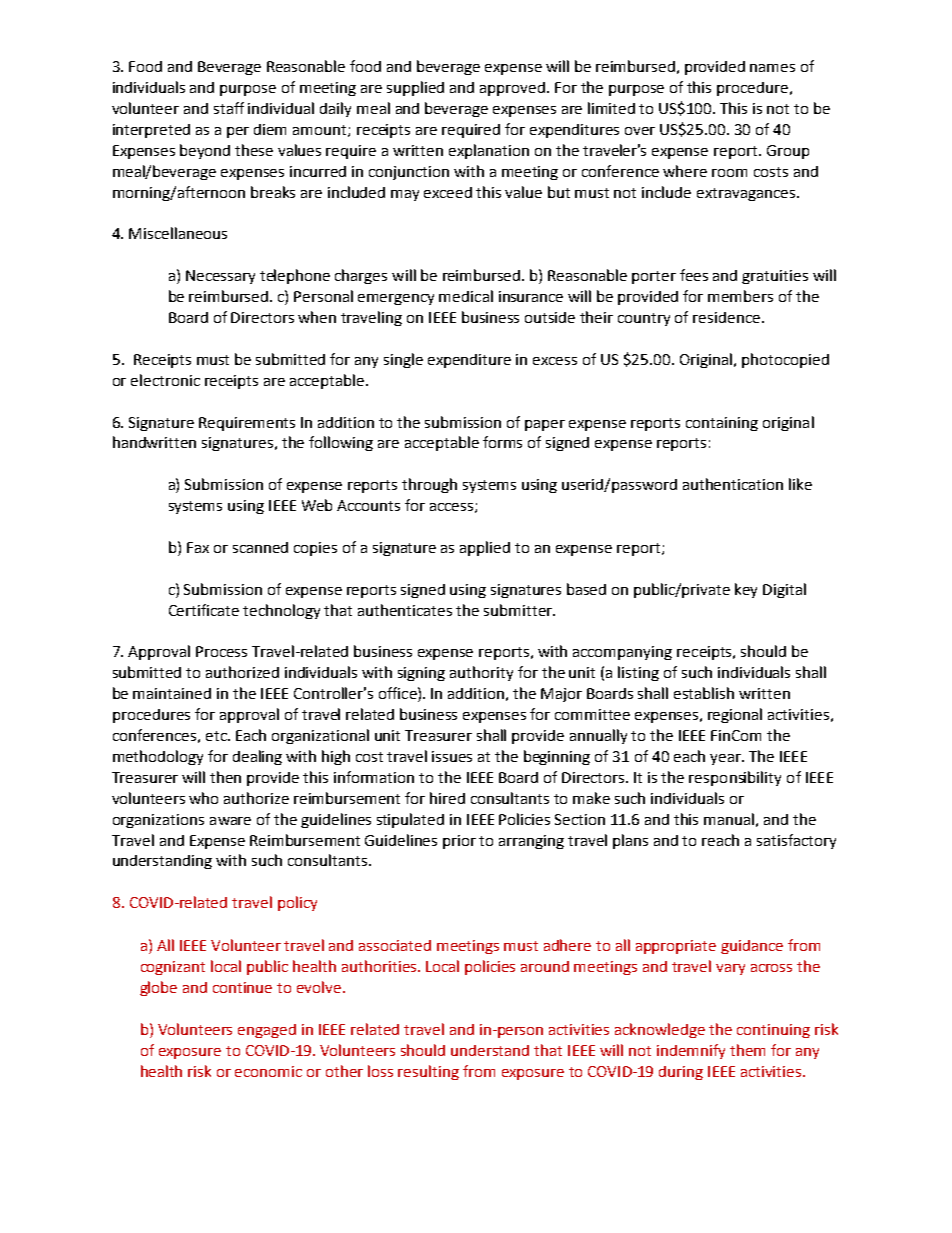 This page has height=1233, width=952. Describe the element at coordinates (428, 1072) in the page. I see `resulting` at that location.
